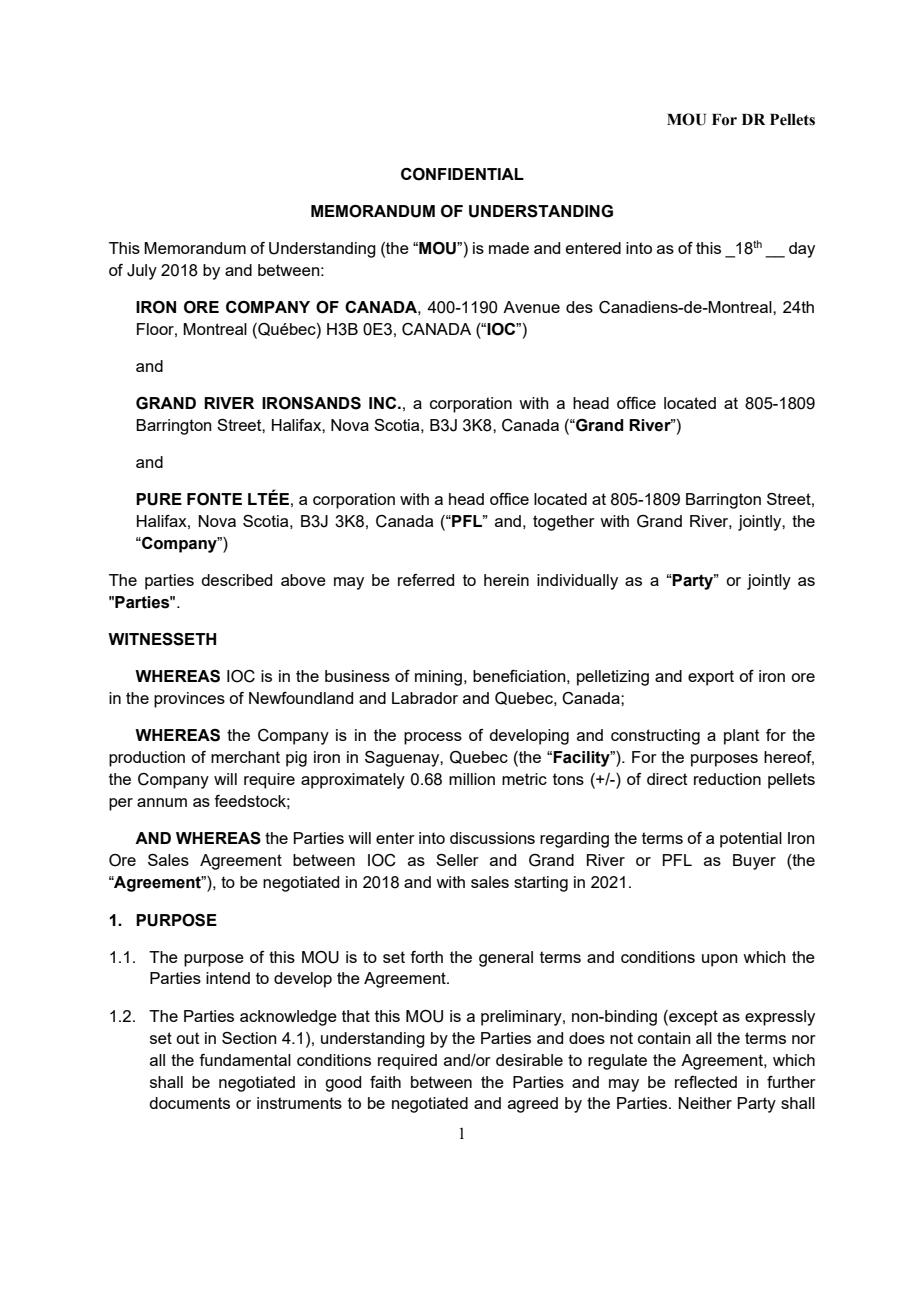  I want to click on July, so click(142, 272).
